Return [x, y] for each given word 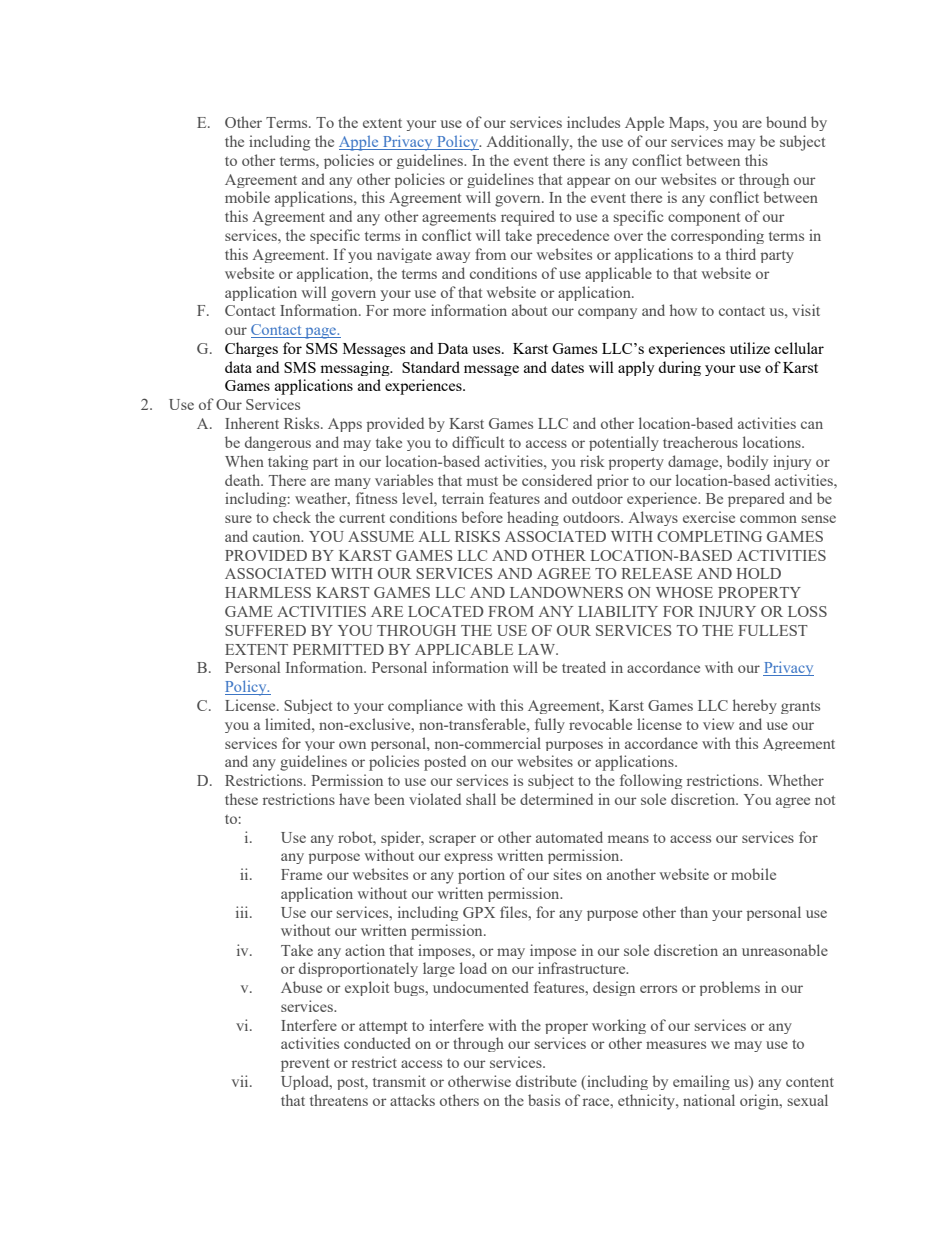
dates [567, 367]
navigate [404, 255]
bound [786, 122]
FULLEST [773, 630]
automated [569, 837]
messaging [356, 368]
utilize [750, 348]
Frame [301, 874]
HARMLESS [268, 592]
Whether [796, 780]
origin [760, 1102]
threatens [339, 1100]
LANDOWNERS [566, 592]
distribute [546, 1081]
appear [589, 182]
